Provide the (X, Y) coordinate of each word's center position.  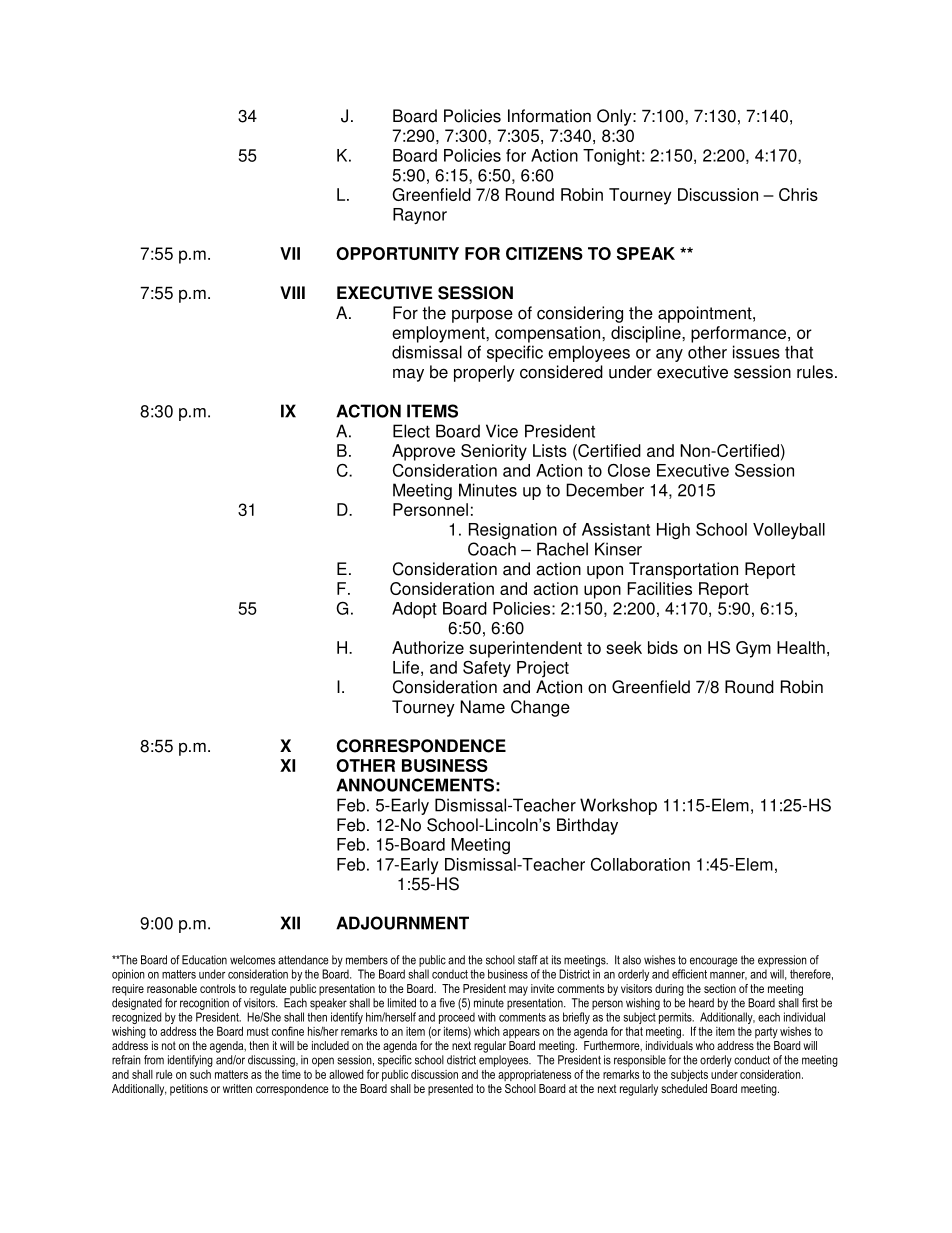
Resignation (513, 531)
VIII (292, 292)
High (673, 531)
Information (549, 116)
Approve (423, 452)
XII (290, 923)
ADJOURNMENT (402, 923)
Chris (798, 194)
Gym (753, 649)
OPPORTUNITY (397, 253)
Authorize (428, 647)
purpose (482, 316)
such (200, 1074)
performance (740, 334)
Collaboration (640, 864)
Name (482, 707)
